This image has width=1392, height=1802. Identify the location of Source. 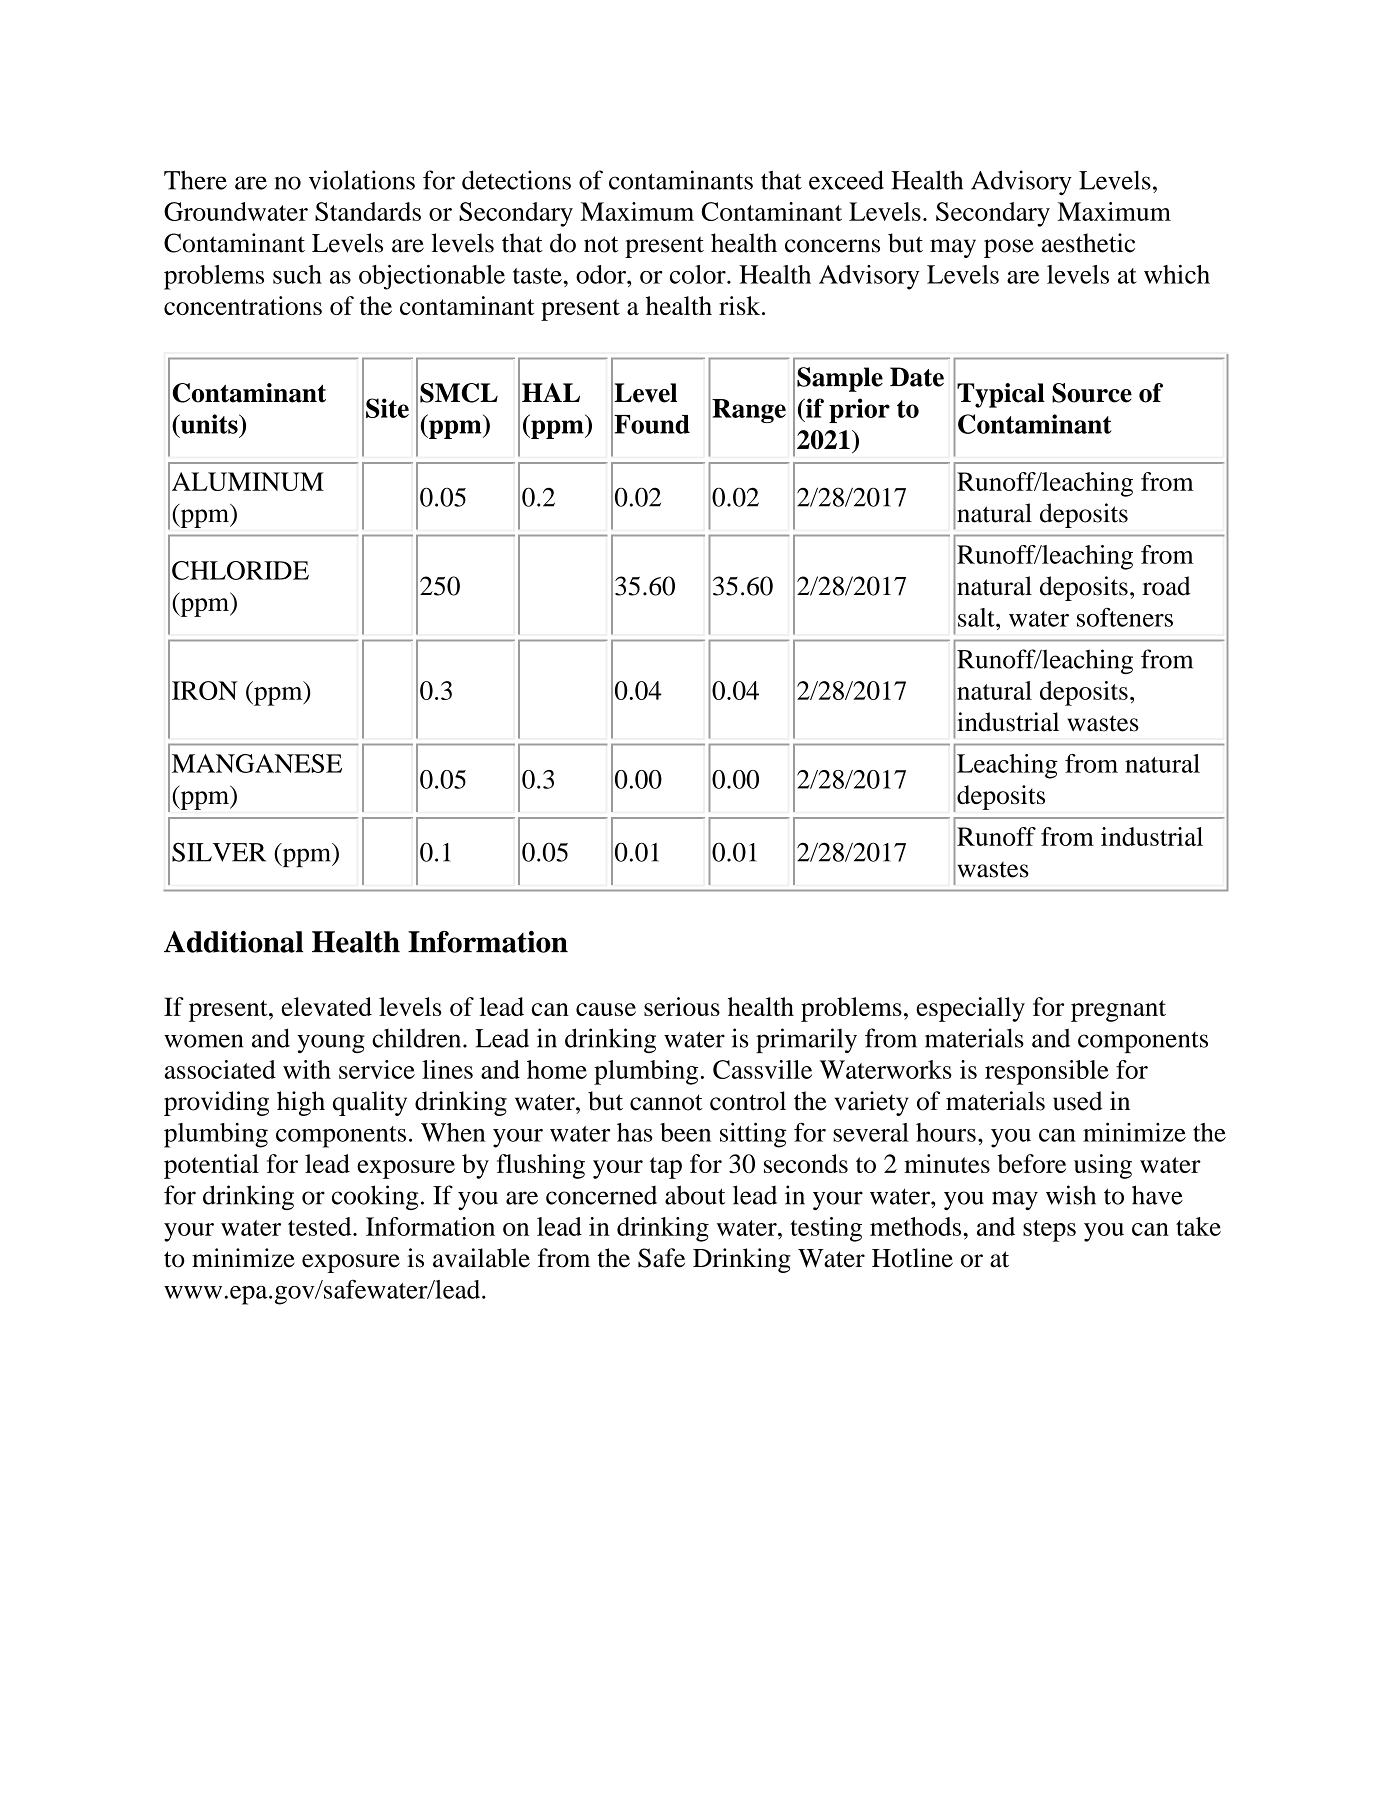
(1092, 393).
